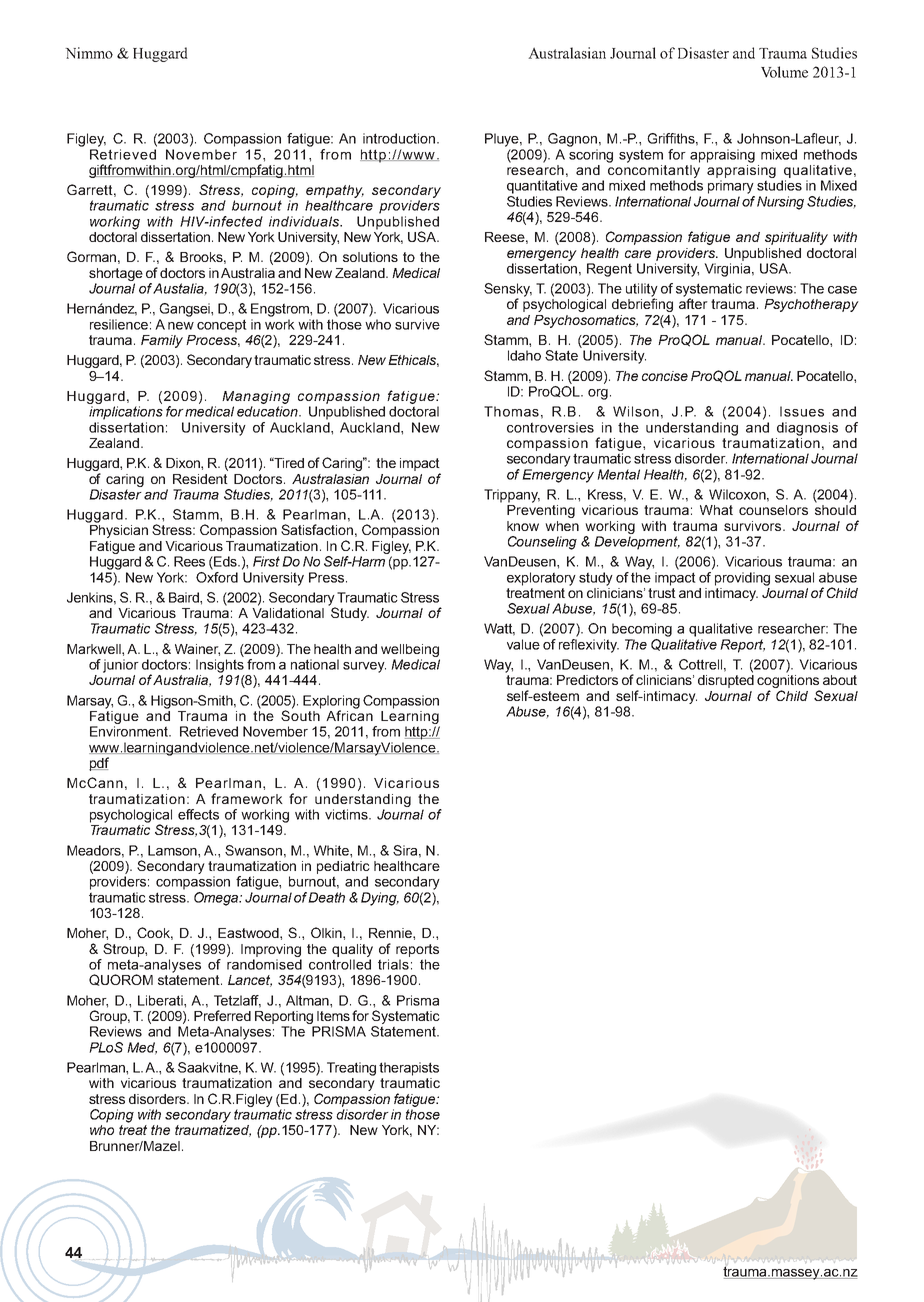 The height and width of the screenshot is (1302, 924). Describe the element at coordinates (399, 138) in the screenshot. I see `introduction` at that location.
